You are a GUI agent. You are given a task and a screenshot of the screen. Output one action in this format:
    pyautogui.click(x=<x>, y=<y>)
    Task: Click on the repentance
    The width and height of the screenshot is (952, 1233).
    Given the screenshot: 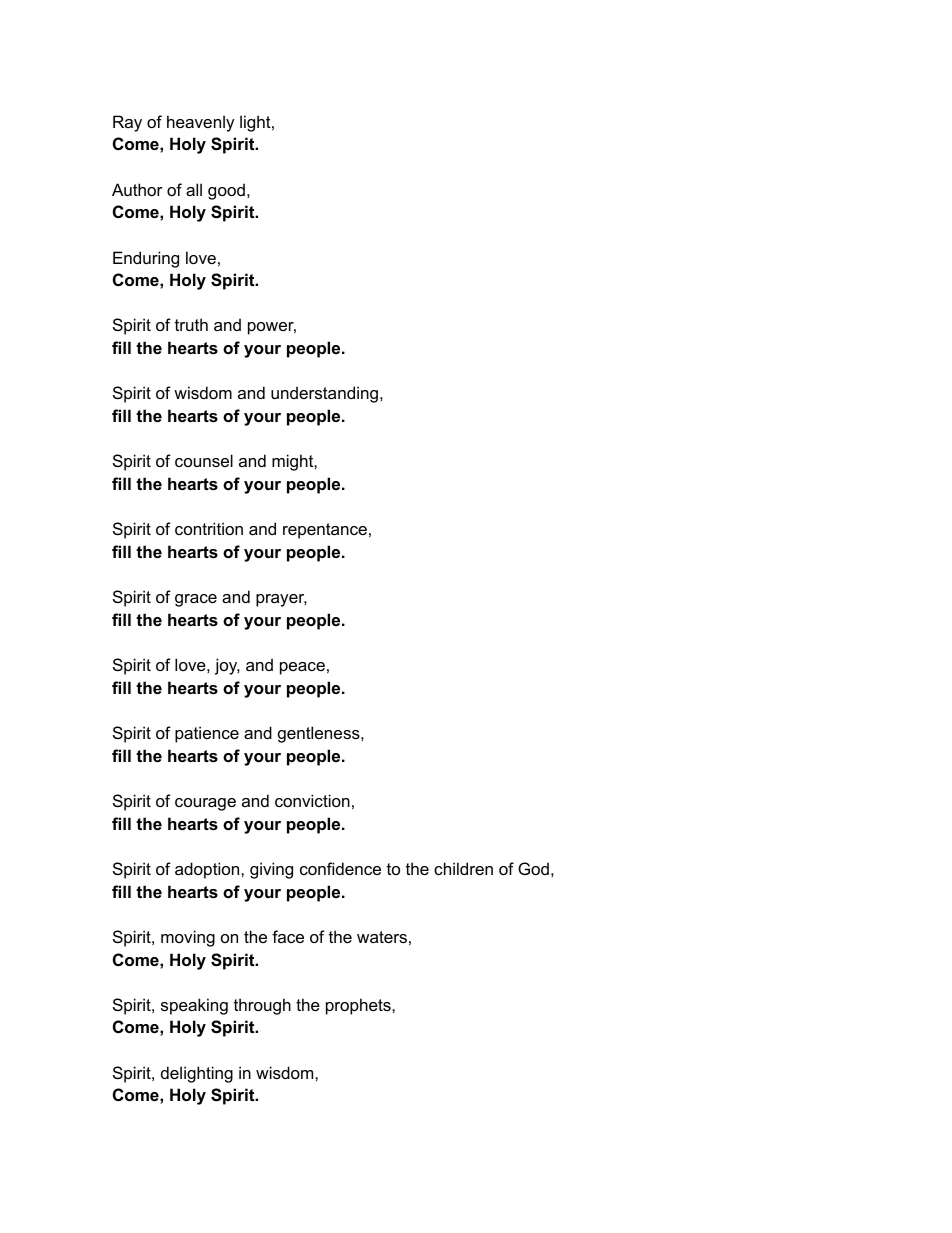 What is the action you would take?
    pyautogui.click(x=325, y=531)
